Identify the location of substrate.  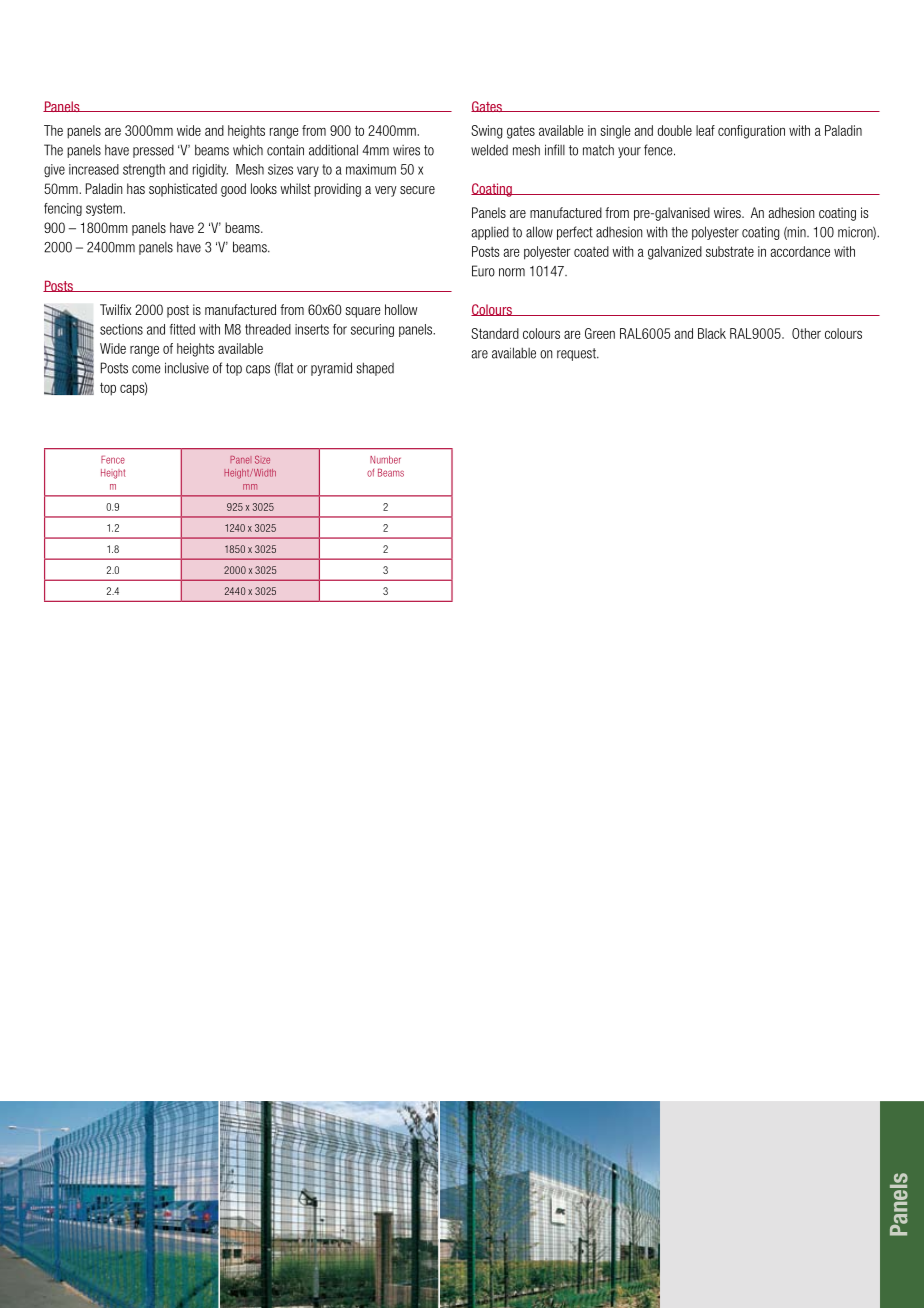
(730, 251).
